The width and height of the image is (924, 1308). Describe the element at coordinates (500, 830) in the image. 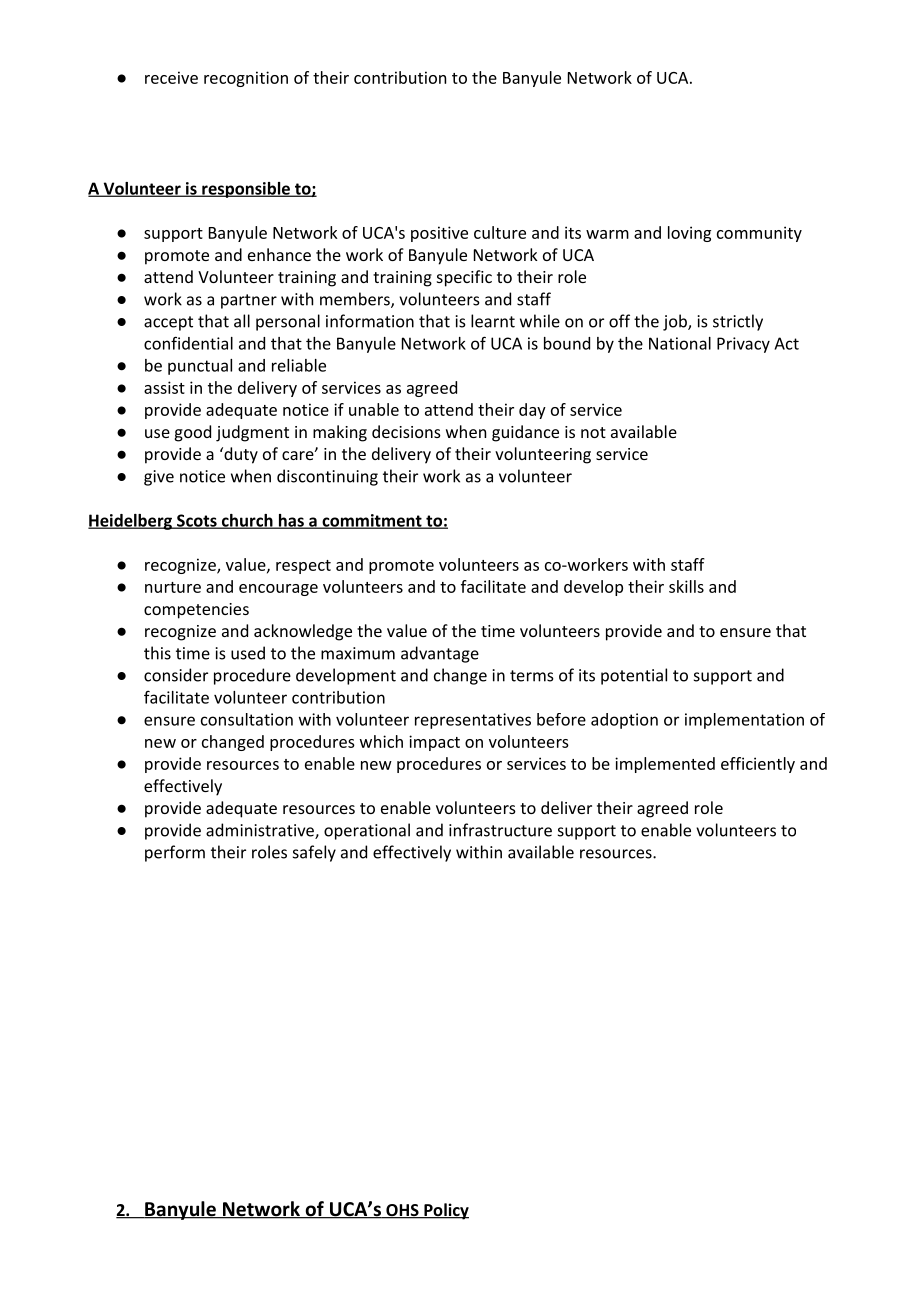

I see `infrastructure` at that location.
